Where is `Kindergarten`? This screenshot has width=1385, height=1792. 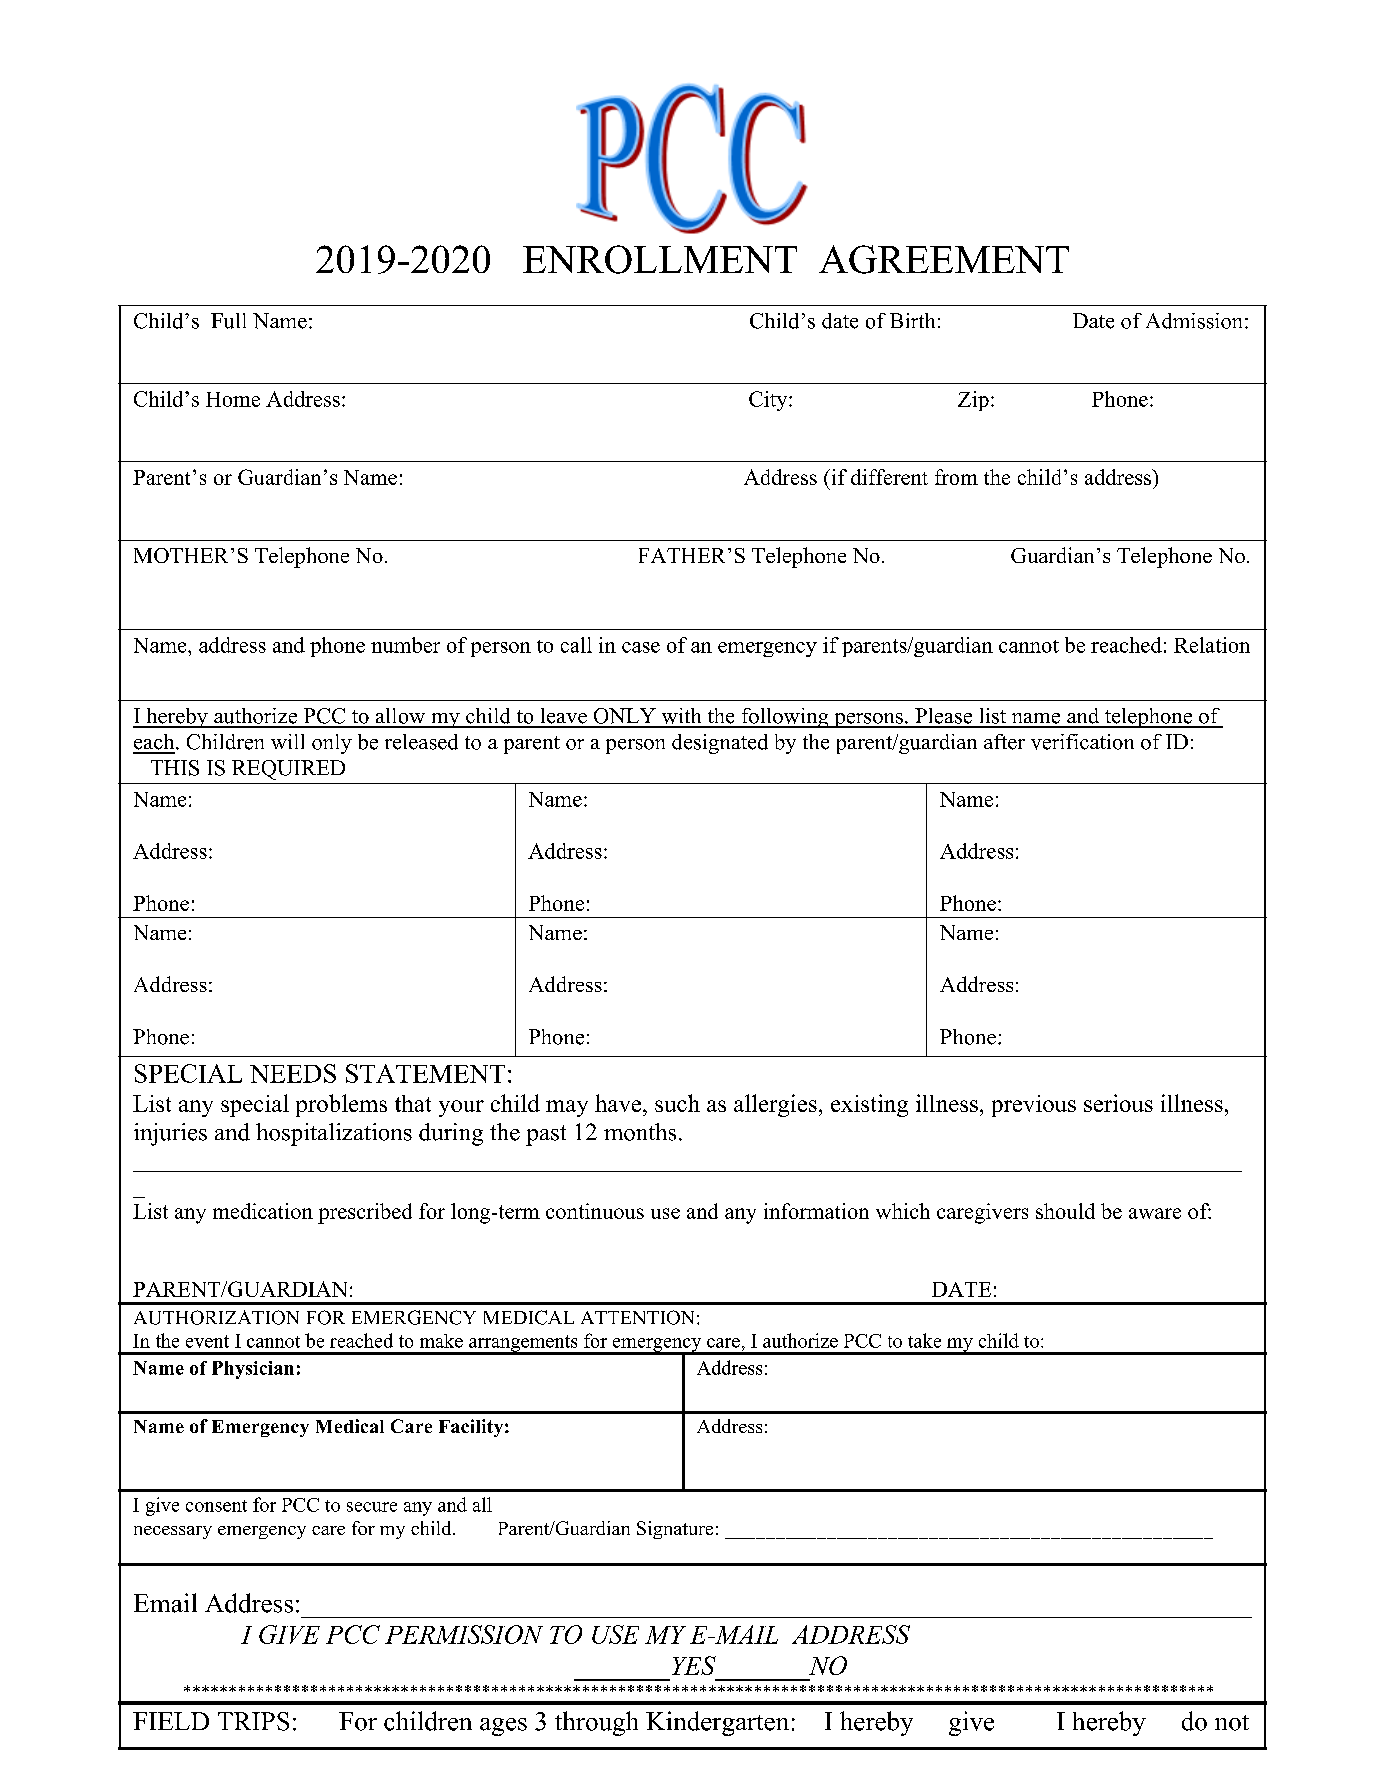 Kindergarten is located at coordinates (717, 1723).
